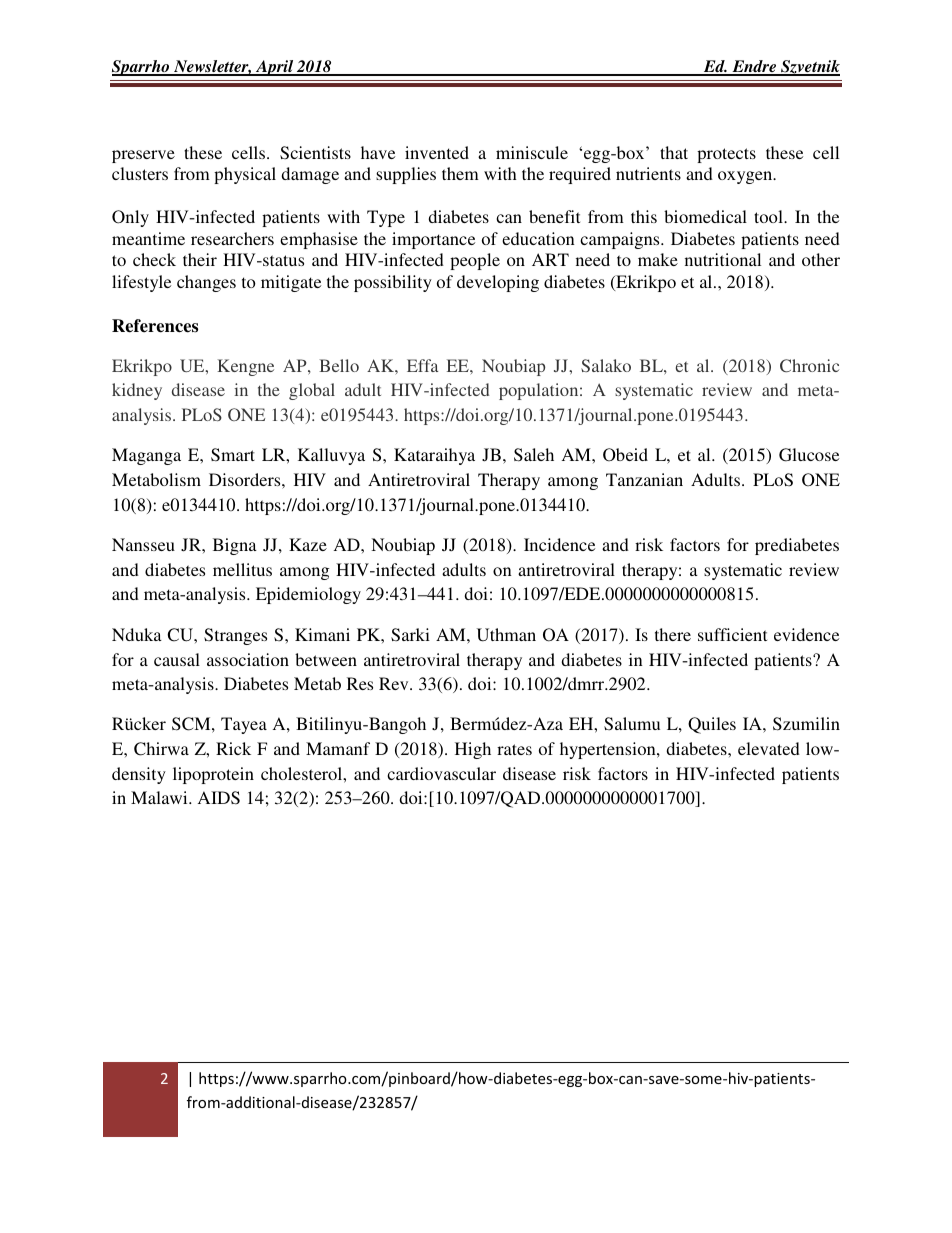  Describe the element at coordinates (754, 67) in the screenshot. I see `Endre` at that location.
